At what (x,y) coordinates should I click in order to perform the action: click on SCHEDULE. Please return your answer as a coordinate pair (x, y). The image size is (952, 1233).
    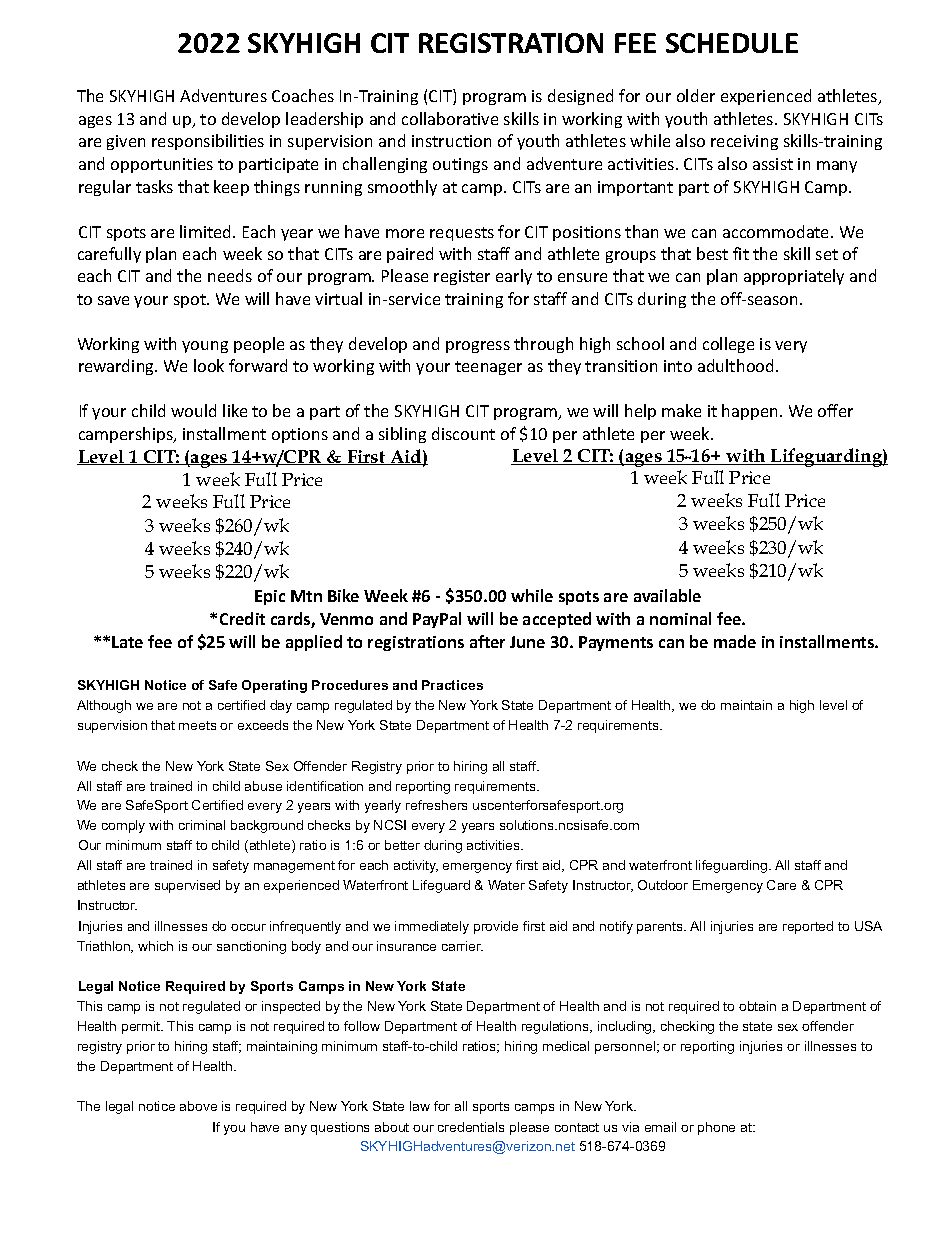
    Looking at the image, I should click on (732, 43).
